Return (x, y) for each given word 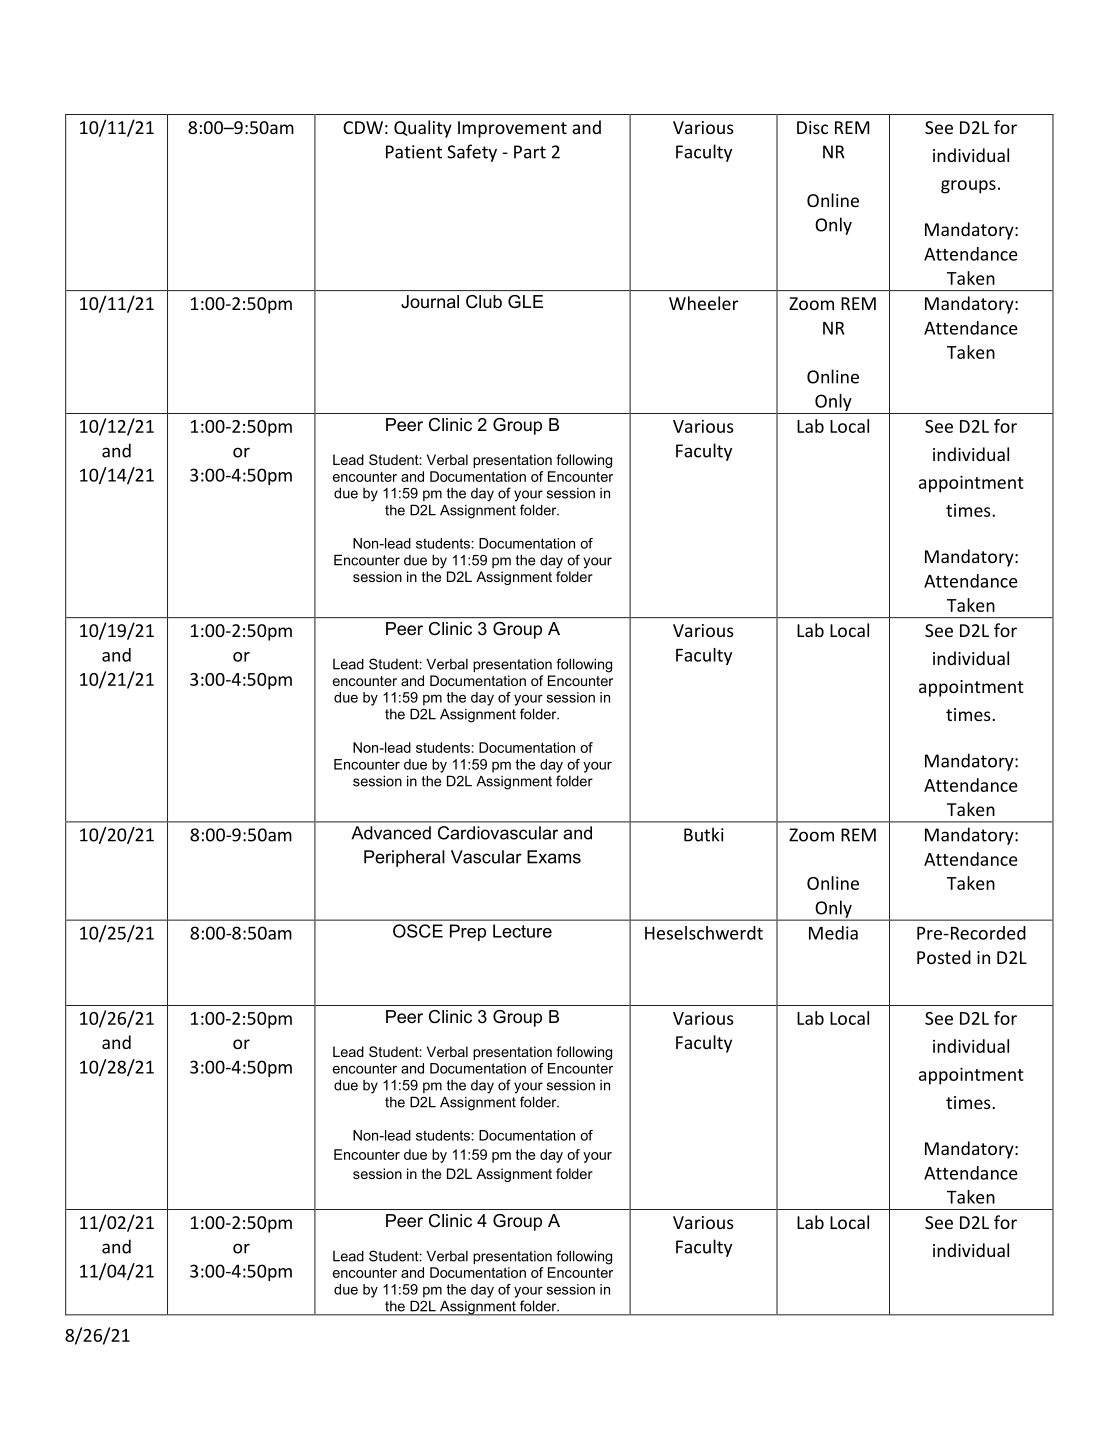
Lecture (522, 931)
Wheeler (703, 303)
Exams (554, 857)
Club (484, 301)
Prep (468, 932)
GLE (525, 301)
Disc (812, 127)
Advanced (391, 833)
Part (530, 152)
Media (833, 933)
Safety (472, 153)
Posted (944, 957)
